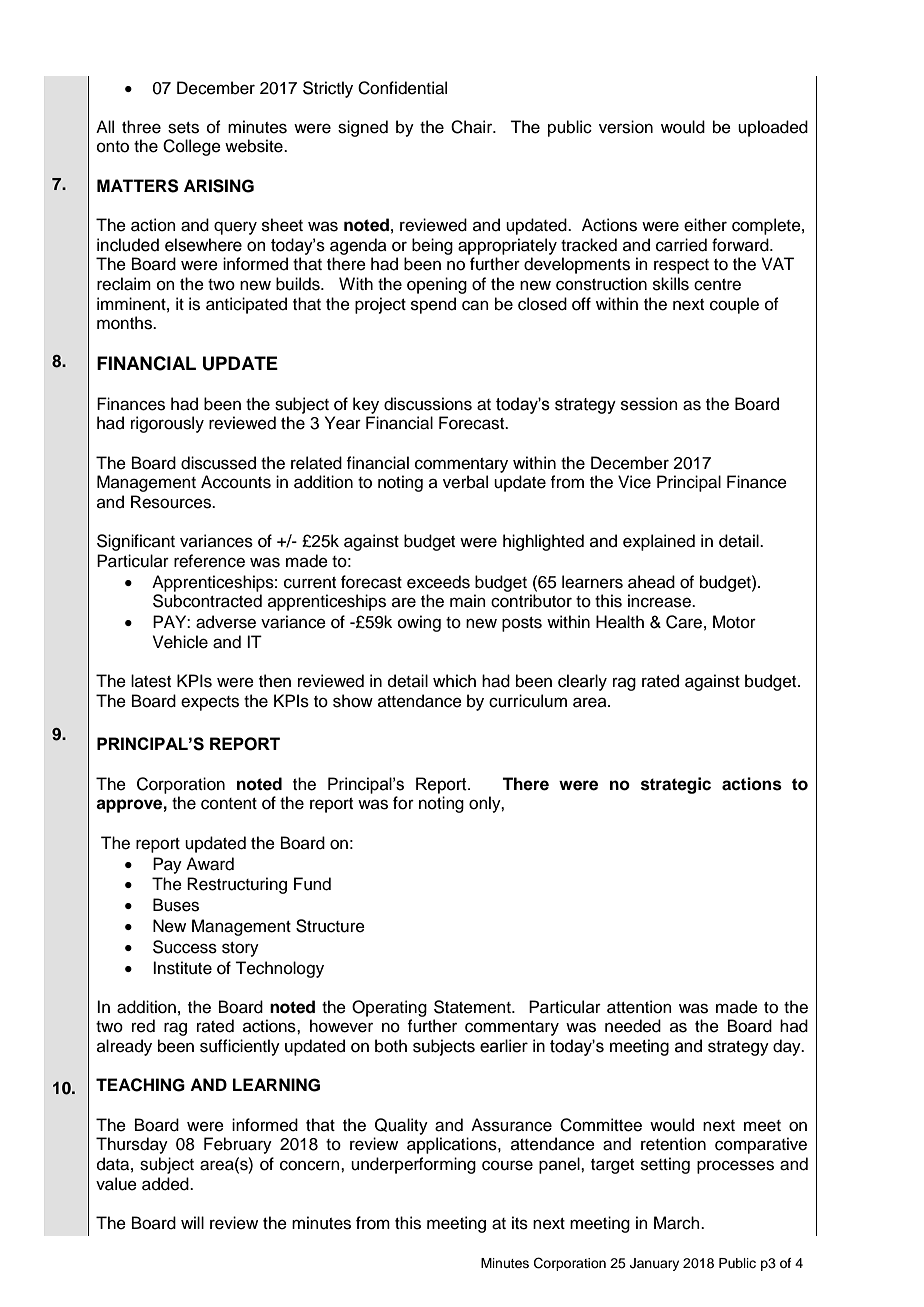 The height and width of the page is (1307, 924). Describe the element at coordinates (151, 681) in the page. I see `latest` at that location.
